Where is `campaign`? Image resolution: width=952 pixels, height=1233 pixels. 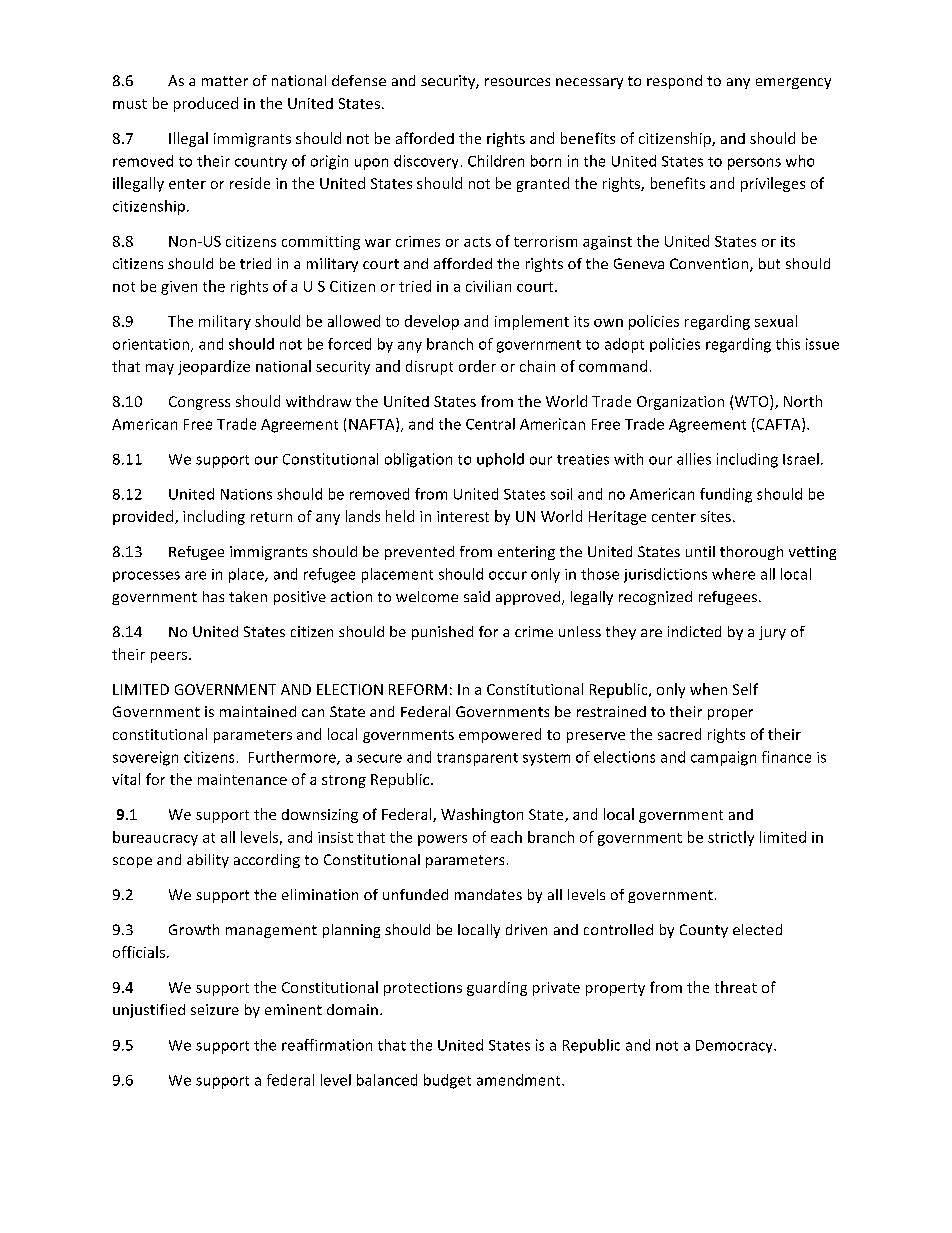
campaign is located at coordinates (723, 758).
